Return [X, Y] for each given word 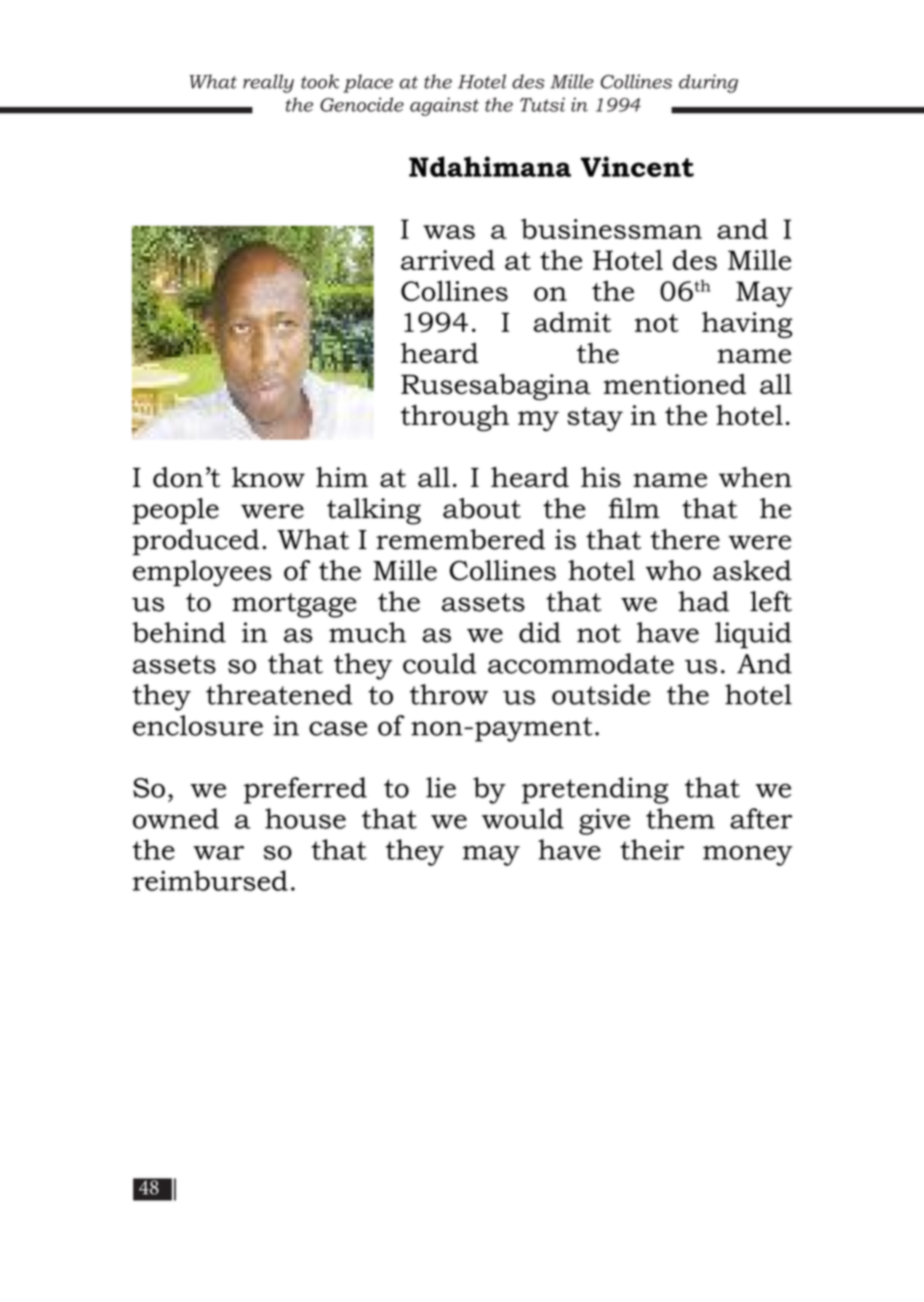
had [703, 601]
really [268, 83]
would [523, 818]
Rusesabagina [496, 387]
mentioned [674, 384]
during [708, 83]
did [540, 632]
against [444, 106]
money [748, 856]
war [218, 853]
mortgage [294, 605]
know [268, 477]
